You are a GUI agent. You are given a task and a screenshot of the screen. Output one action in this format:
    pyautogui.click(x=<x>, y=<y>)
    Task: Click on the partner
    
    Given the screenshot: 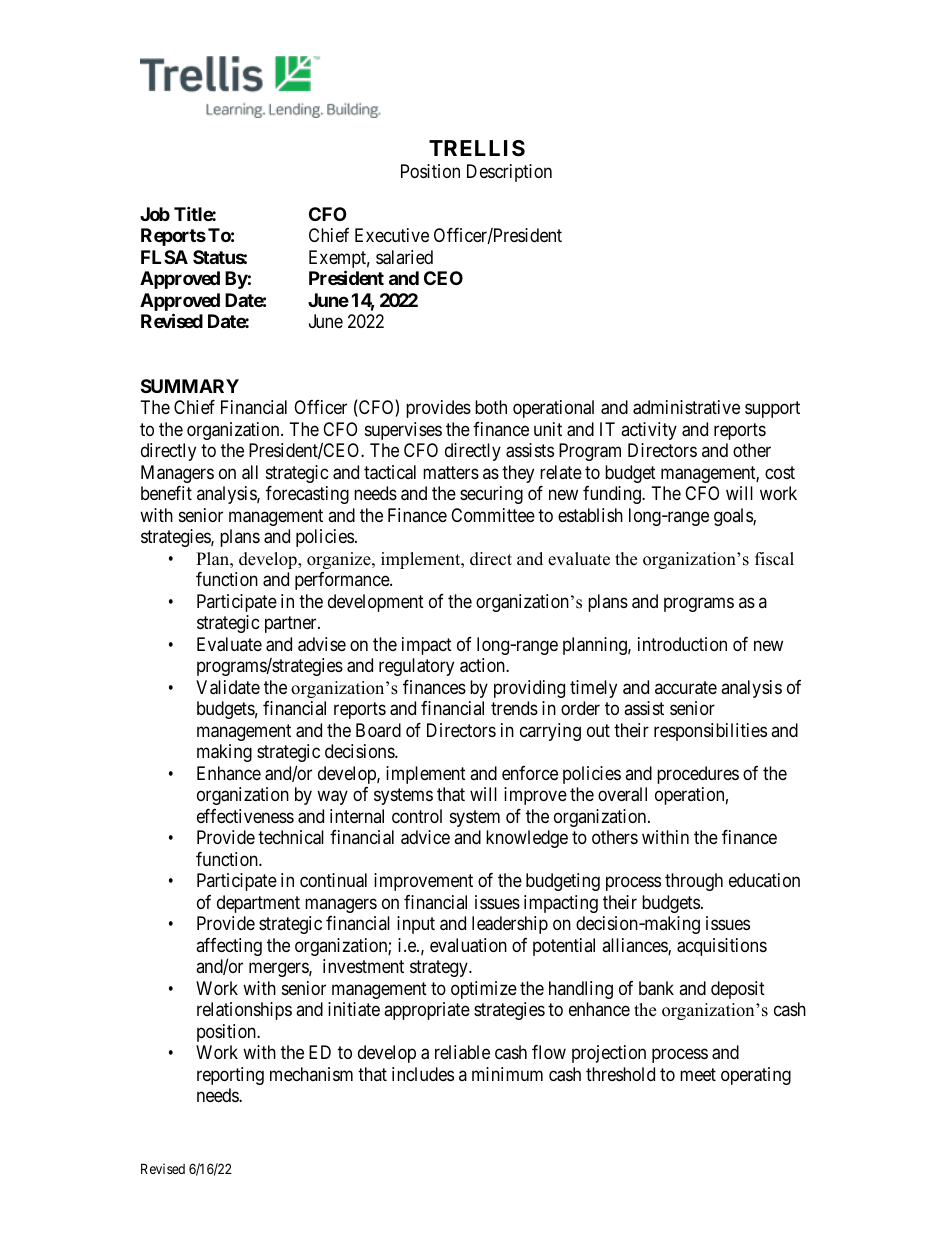 What is the action you would take?
    pyautogui.click(x=292, y=624)
